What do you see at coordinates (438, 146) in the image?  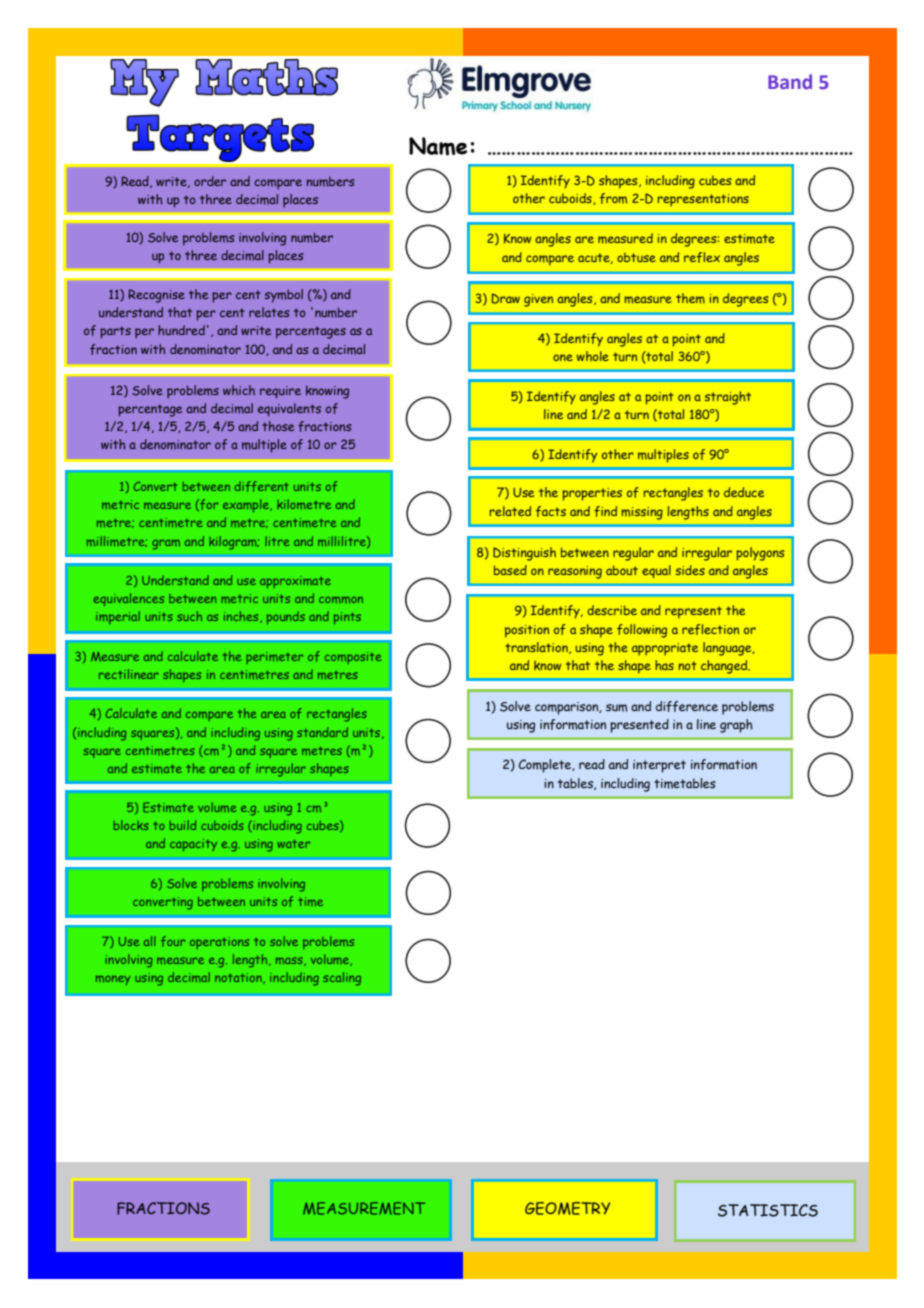 I see `Name` at bounding box center [438, 146].
